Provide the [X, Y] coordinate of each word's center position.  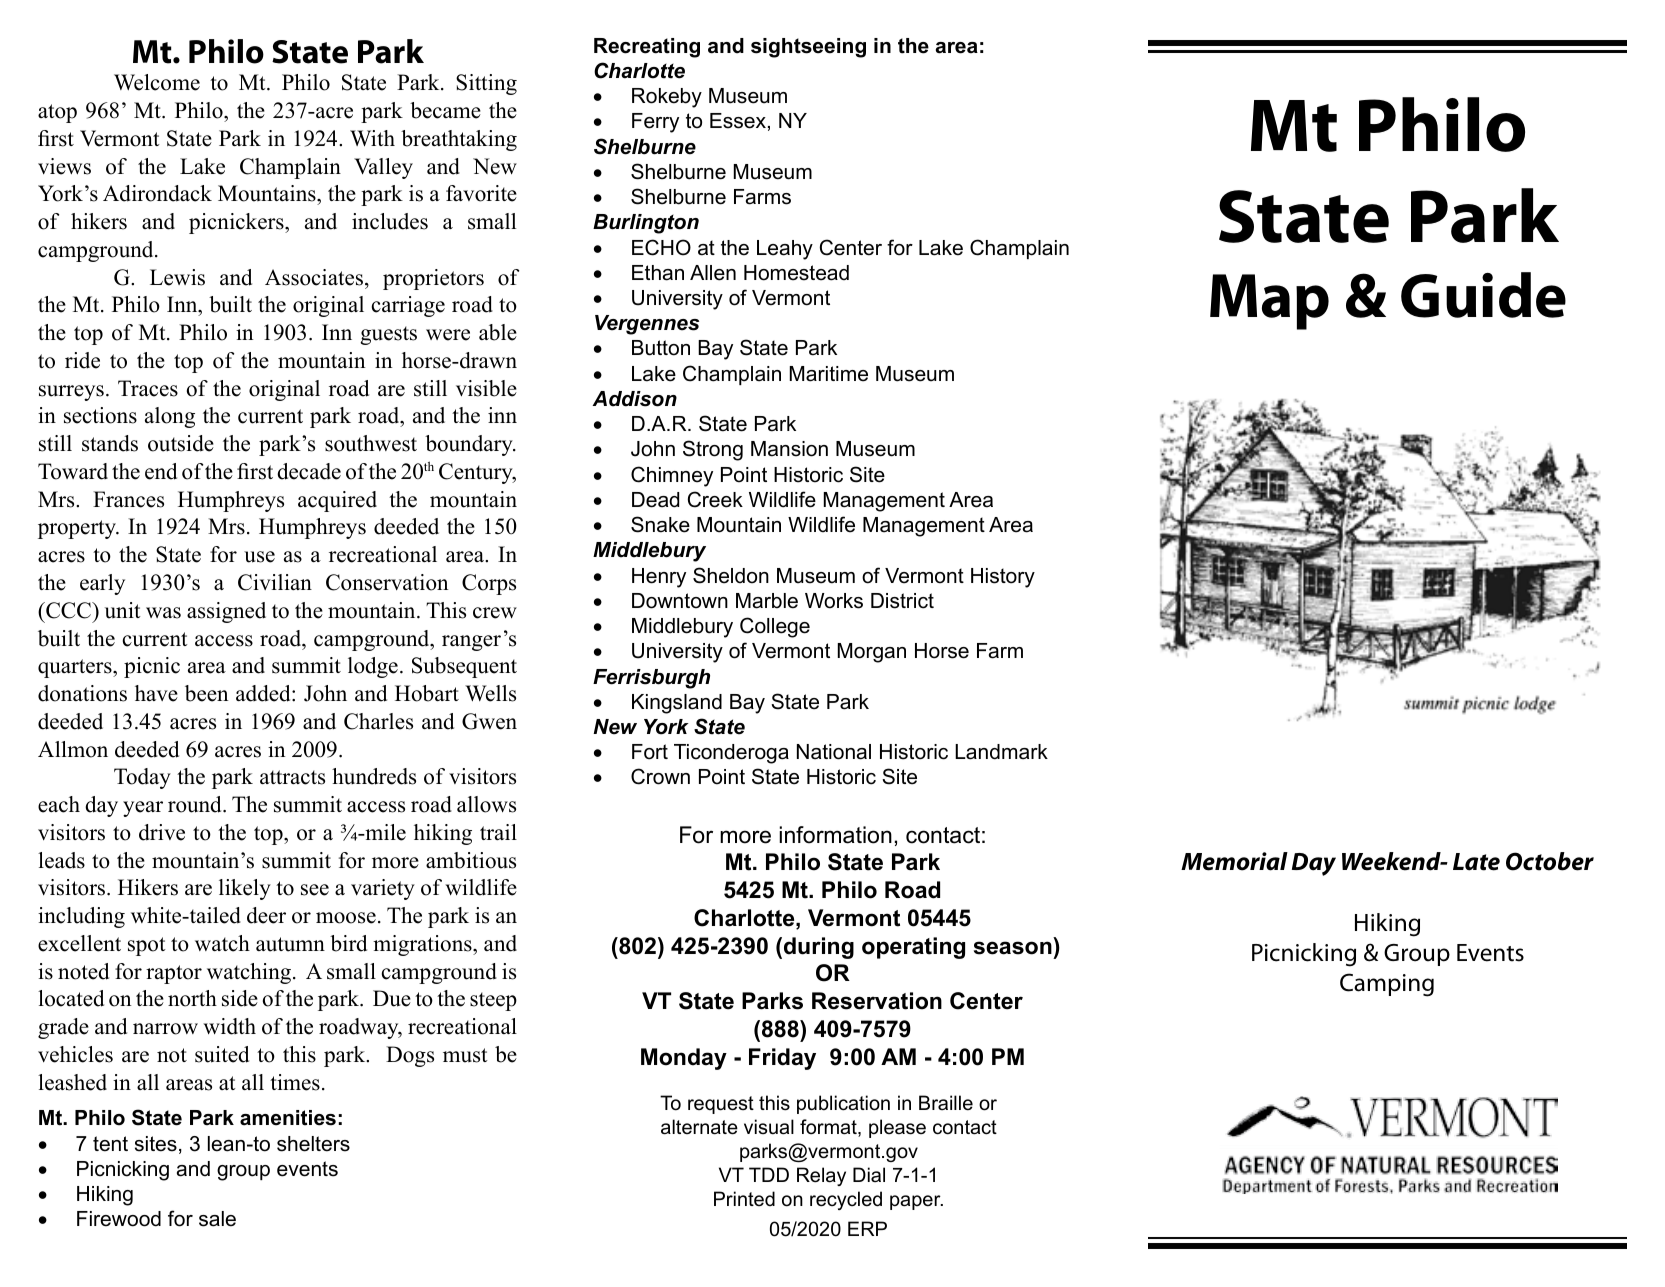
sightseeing [808, 48]
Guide [1483, 295]
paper [916, 1202]
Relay [821, 1176]
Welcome [157, 82]
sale [217, 1219]
